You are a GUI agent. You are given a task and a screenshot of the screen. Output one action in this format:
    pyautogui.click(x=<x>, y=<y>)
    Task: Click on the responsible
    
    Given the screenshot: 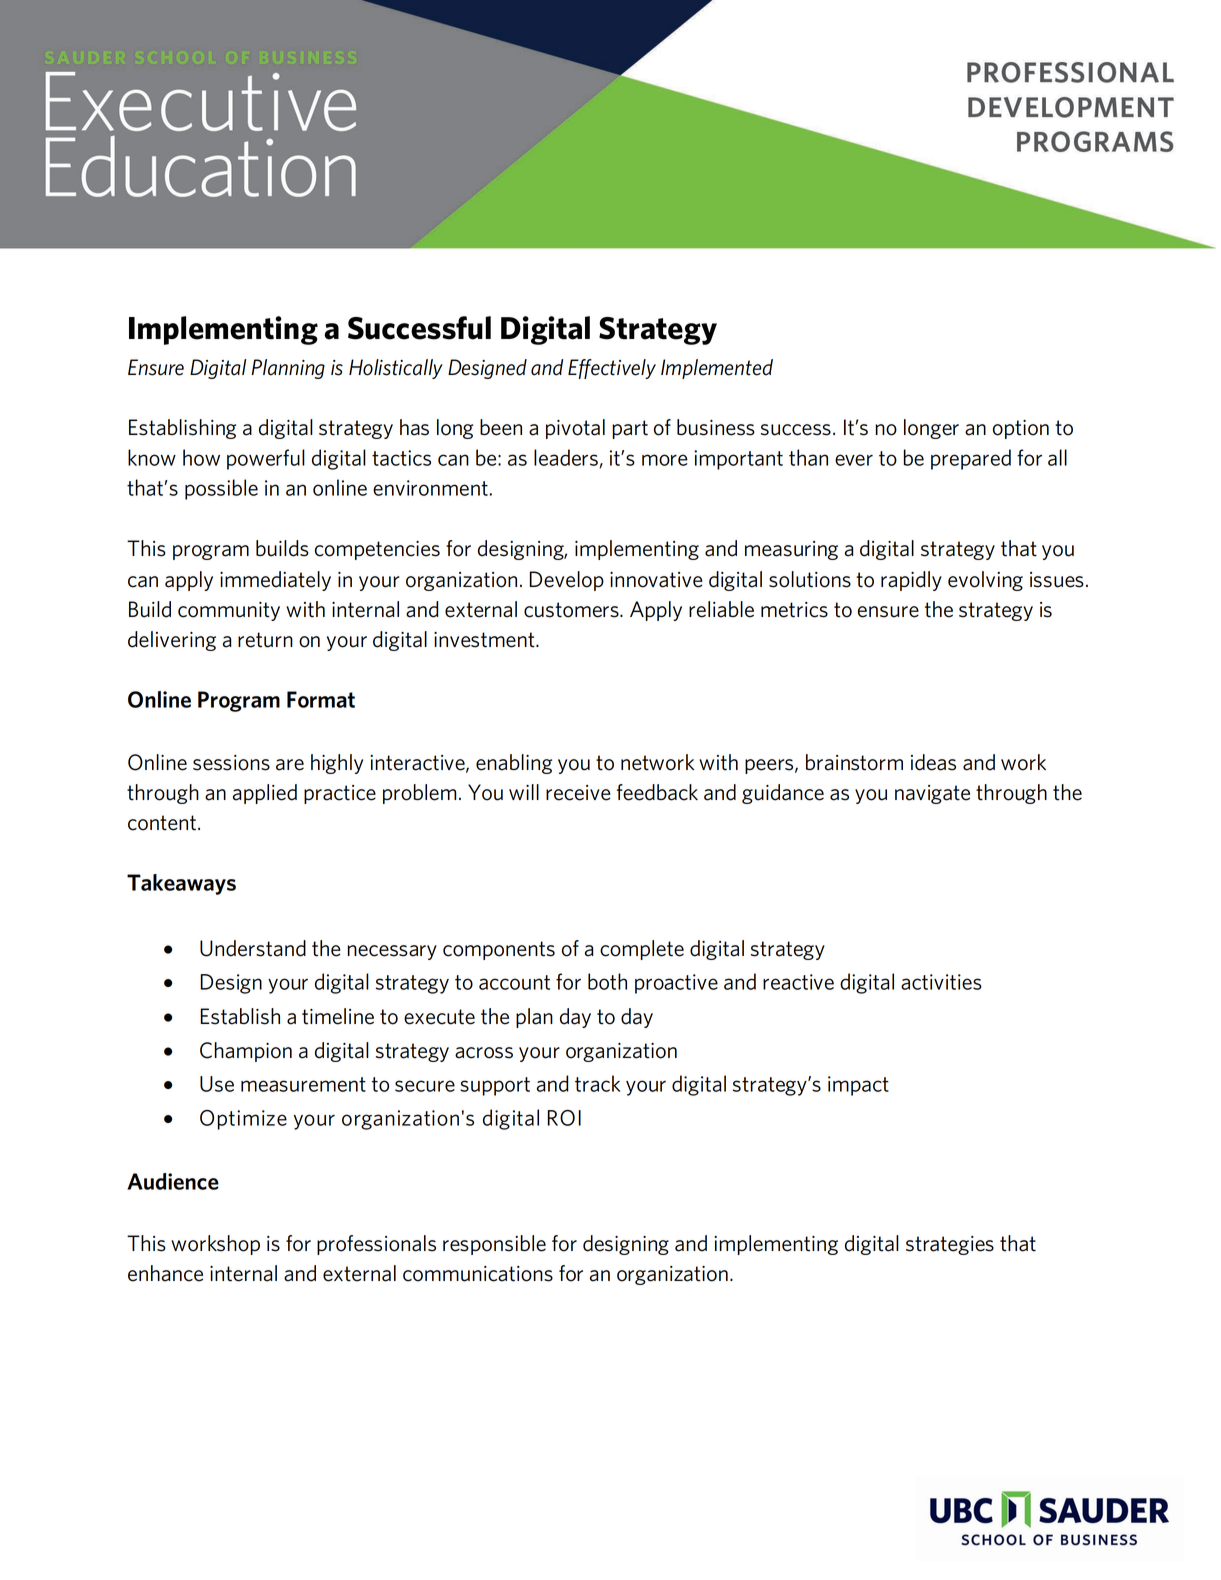 What is the action you would take?
    pyautogui.click(x=494, y=1245)
